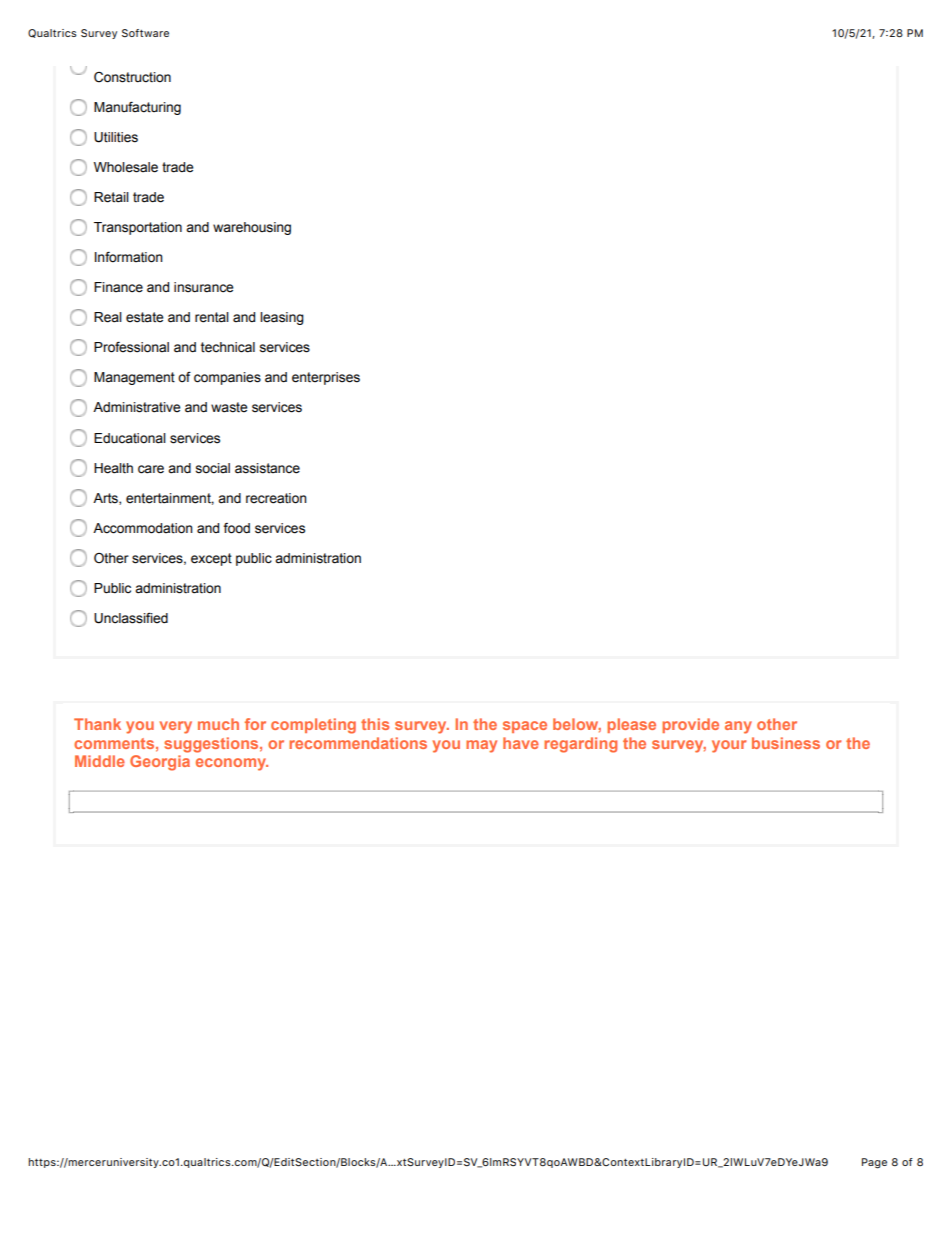  I want to click on Georgia, so click(160, 763).
